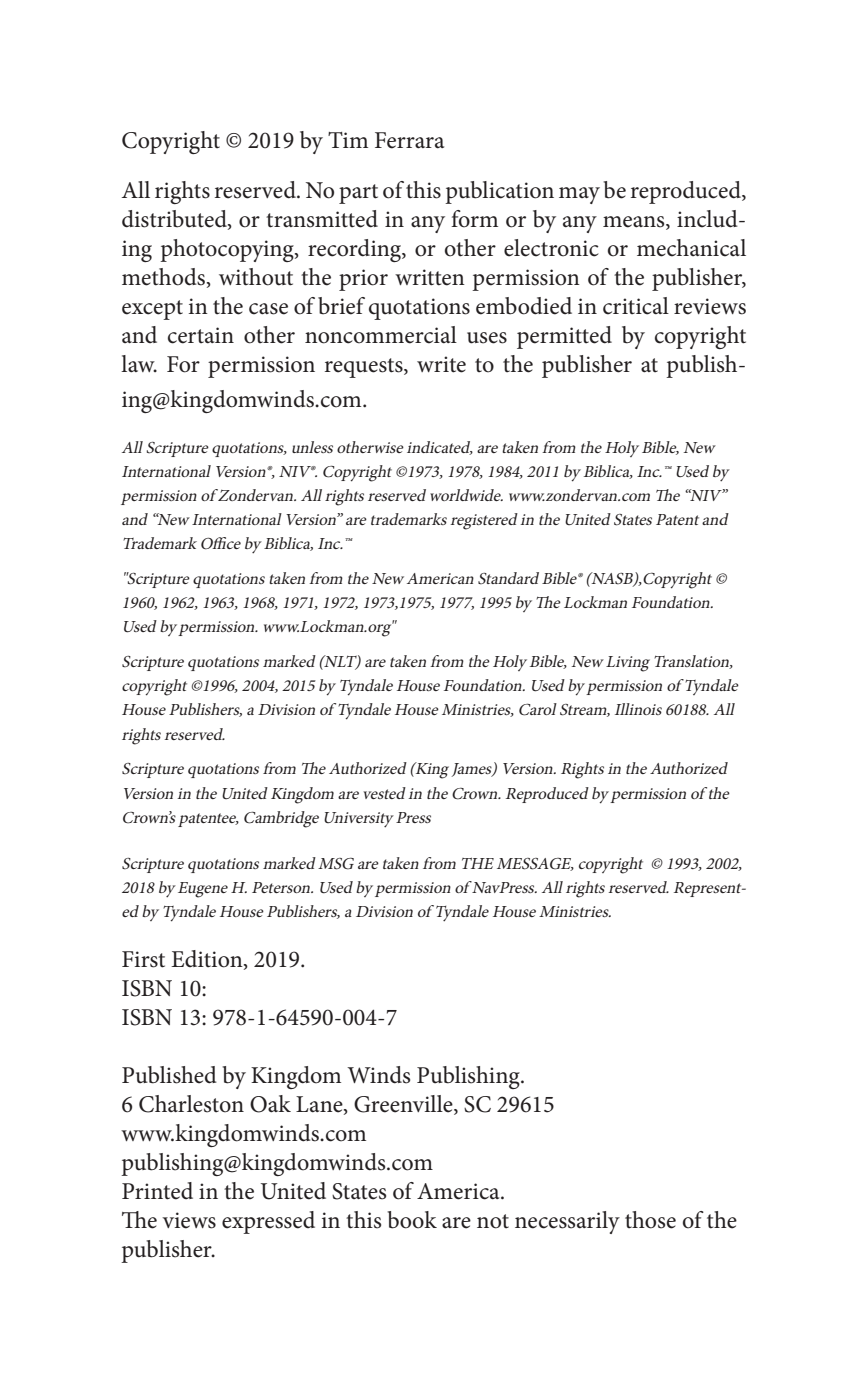 The height and width of the screenshot is (1389, 868). Describe the element at coordinates (409, 140) in the screenshot. I see `Ferrara` at that location.
